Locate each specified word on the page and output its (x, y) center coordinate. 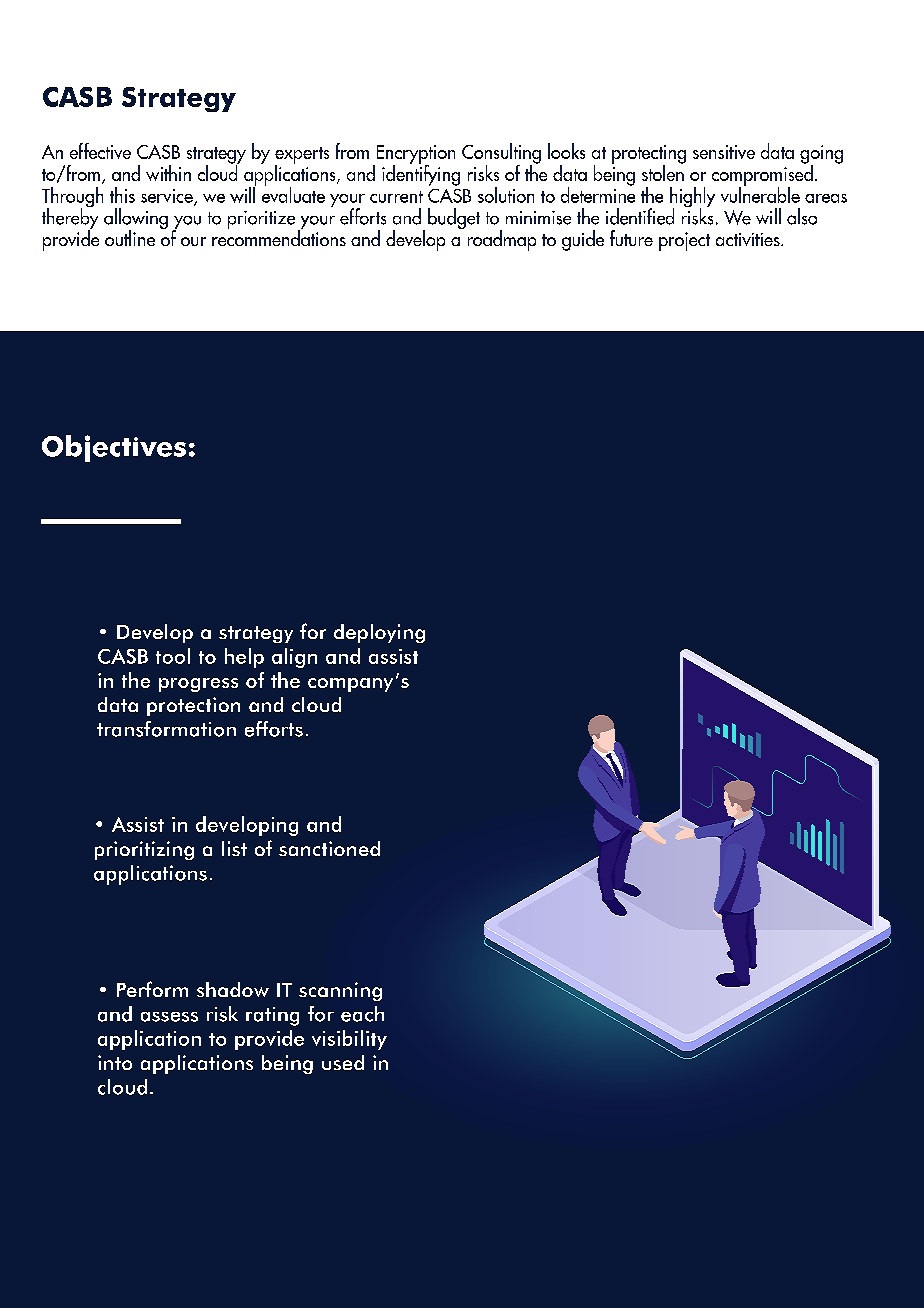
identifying (421, 174)
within (168, 173)
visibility (349, 1040)
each (362, 1014)
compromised (762, 175)
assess (169, 1017)
